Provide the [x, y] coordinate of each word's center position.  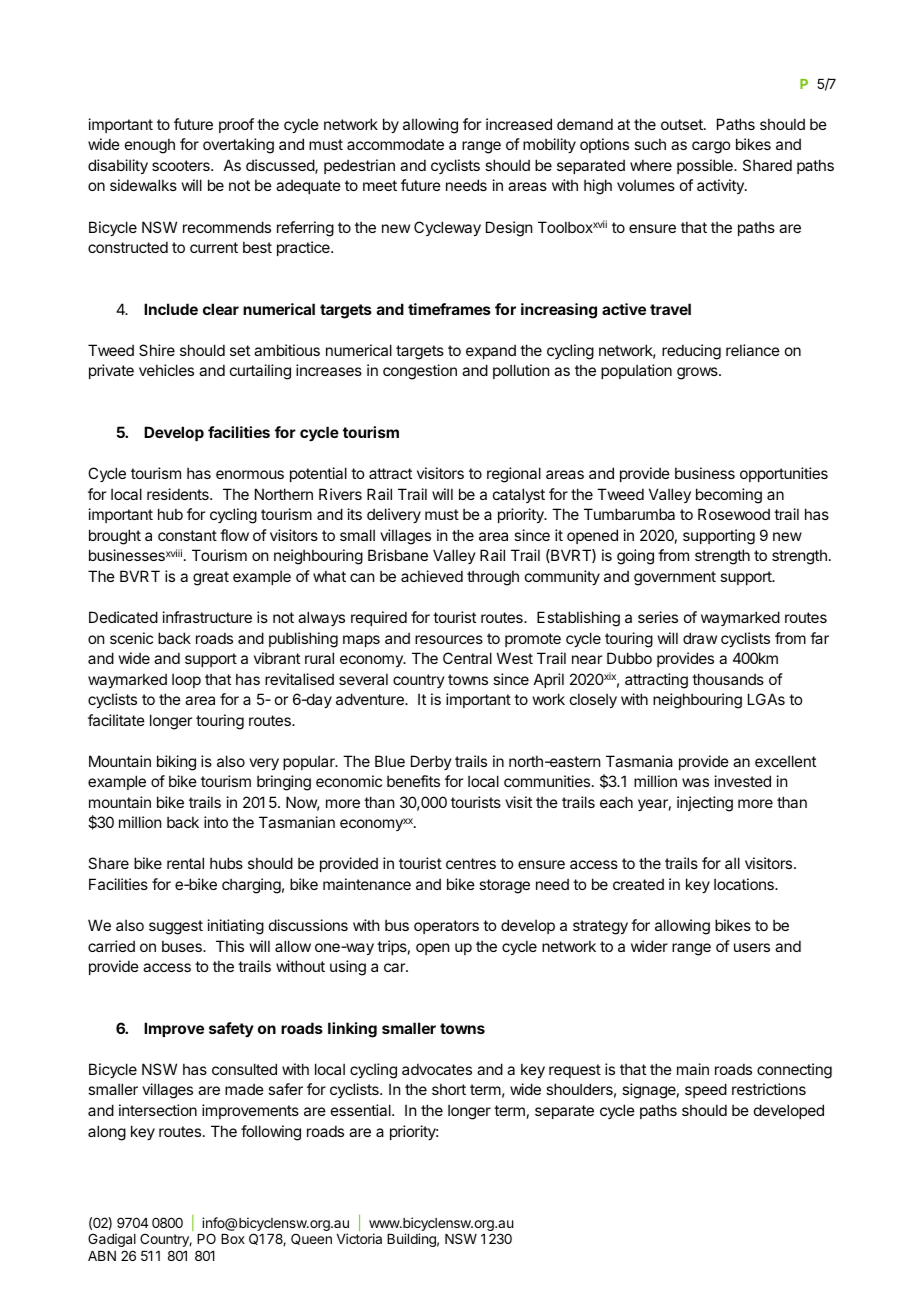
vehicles [166, 370]
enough [150, 146]
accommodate [395, 144]
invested [743, 781]
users [752, 947]
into [216, 822]
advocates [437, 1069]
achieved [432, 576]
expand [491, 351]
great [211, 578]
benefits [413, 781]
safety [231, 1029]
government [675, 578]
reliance [753, 350]
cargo [711, 147]
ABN [102, 1256]
